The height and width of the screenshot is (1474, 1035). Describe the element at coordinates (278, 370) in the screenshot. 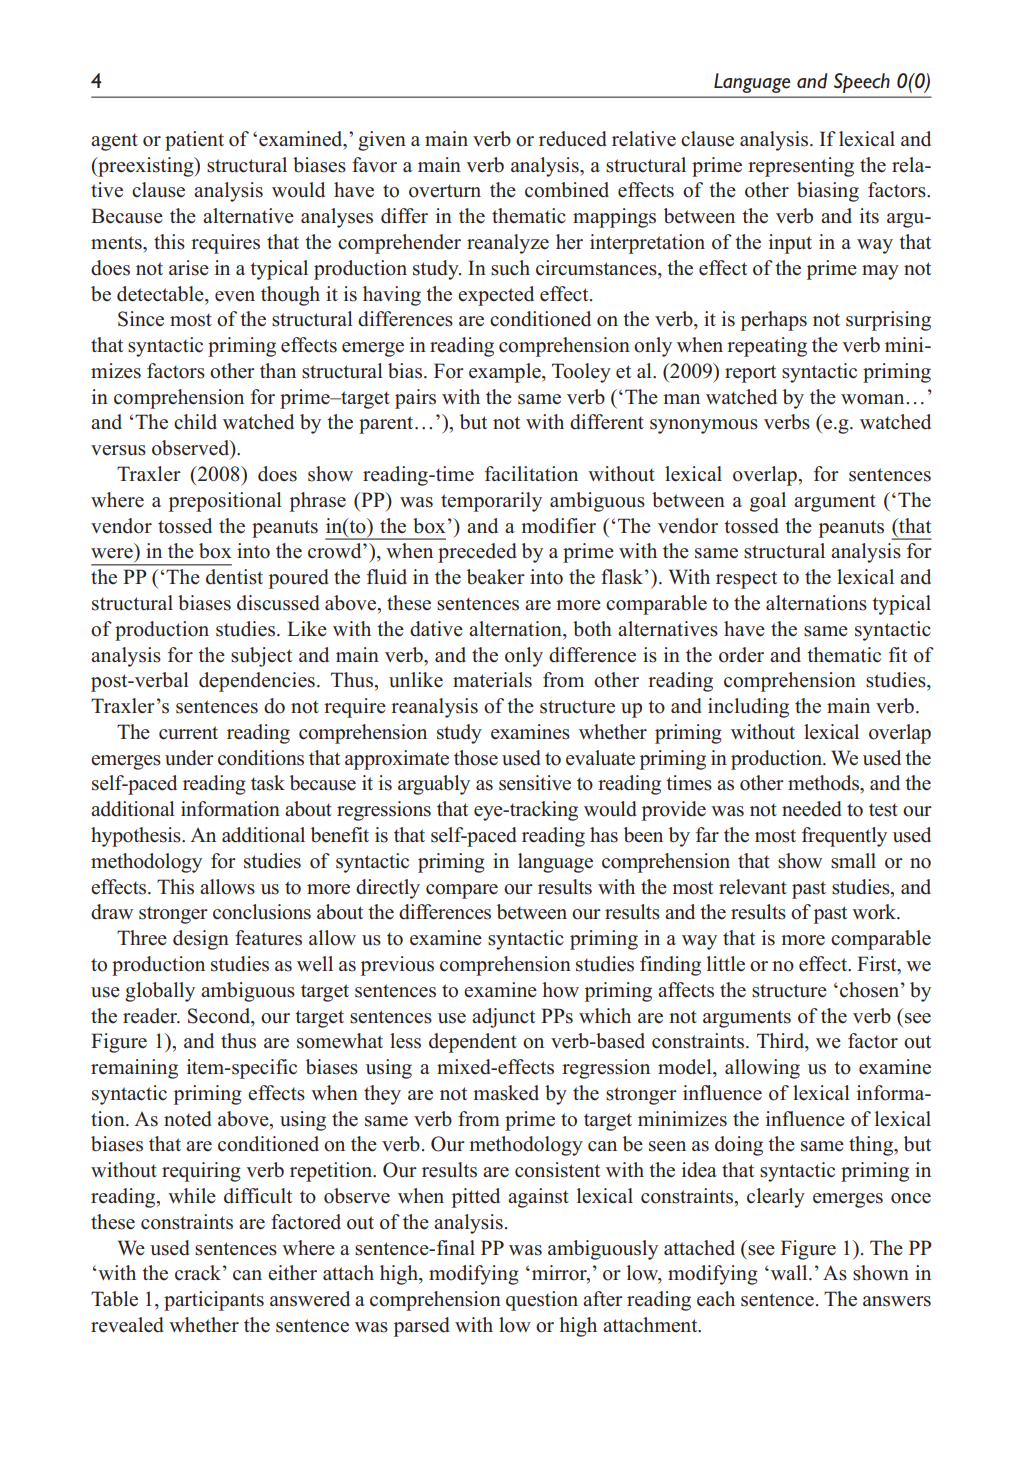

I see `than` at that location.
